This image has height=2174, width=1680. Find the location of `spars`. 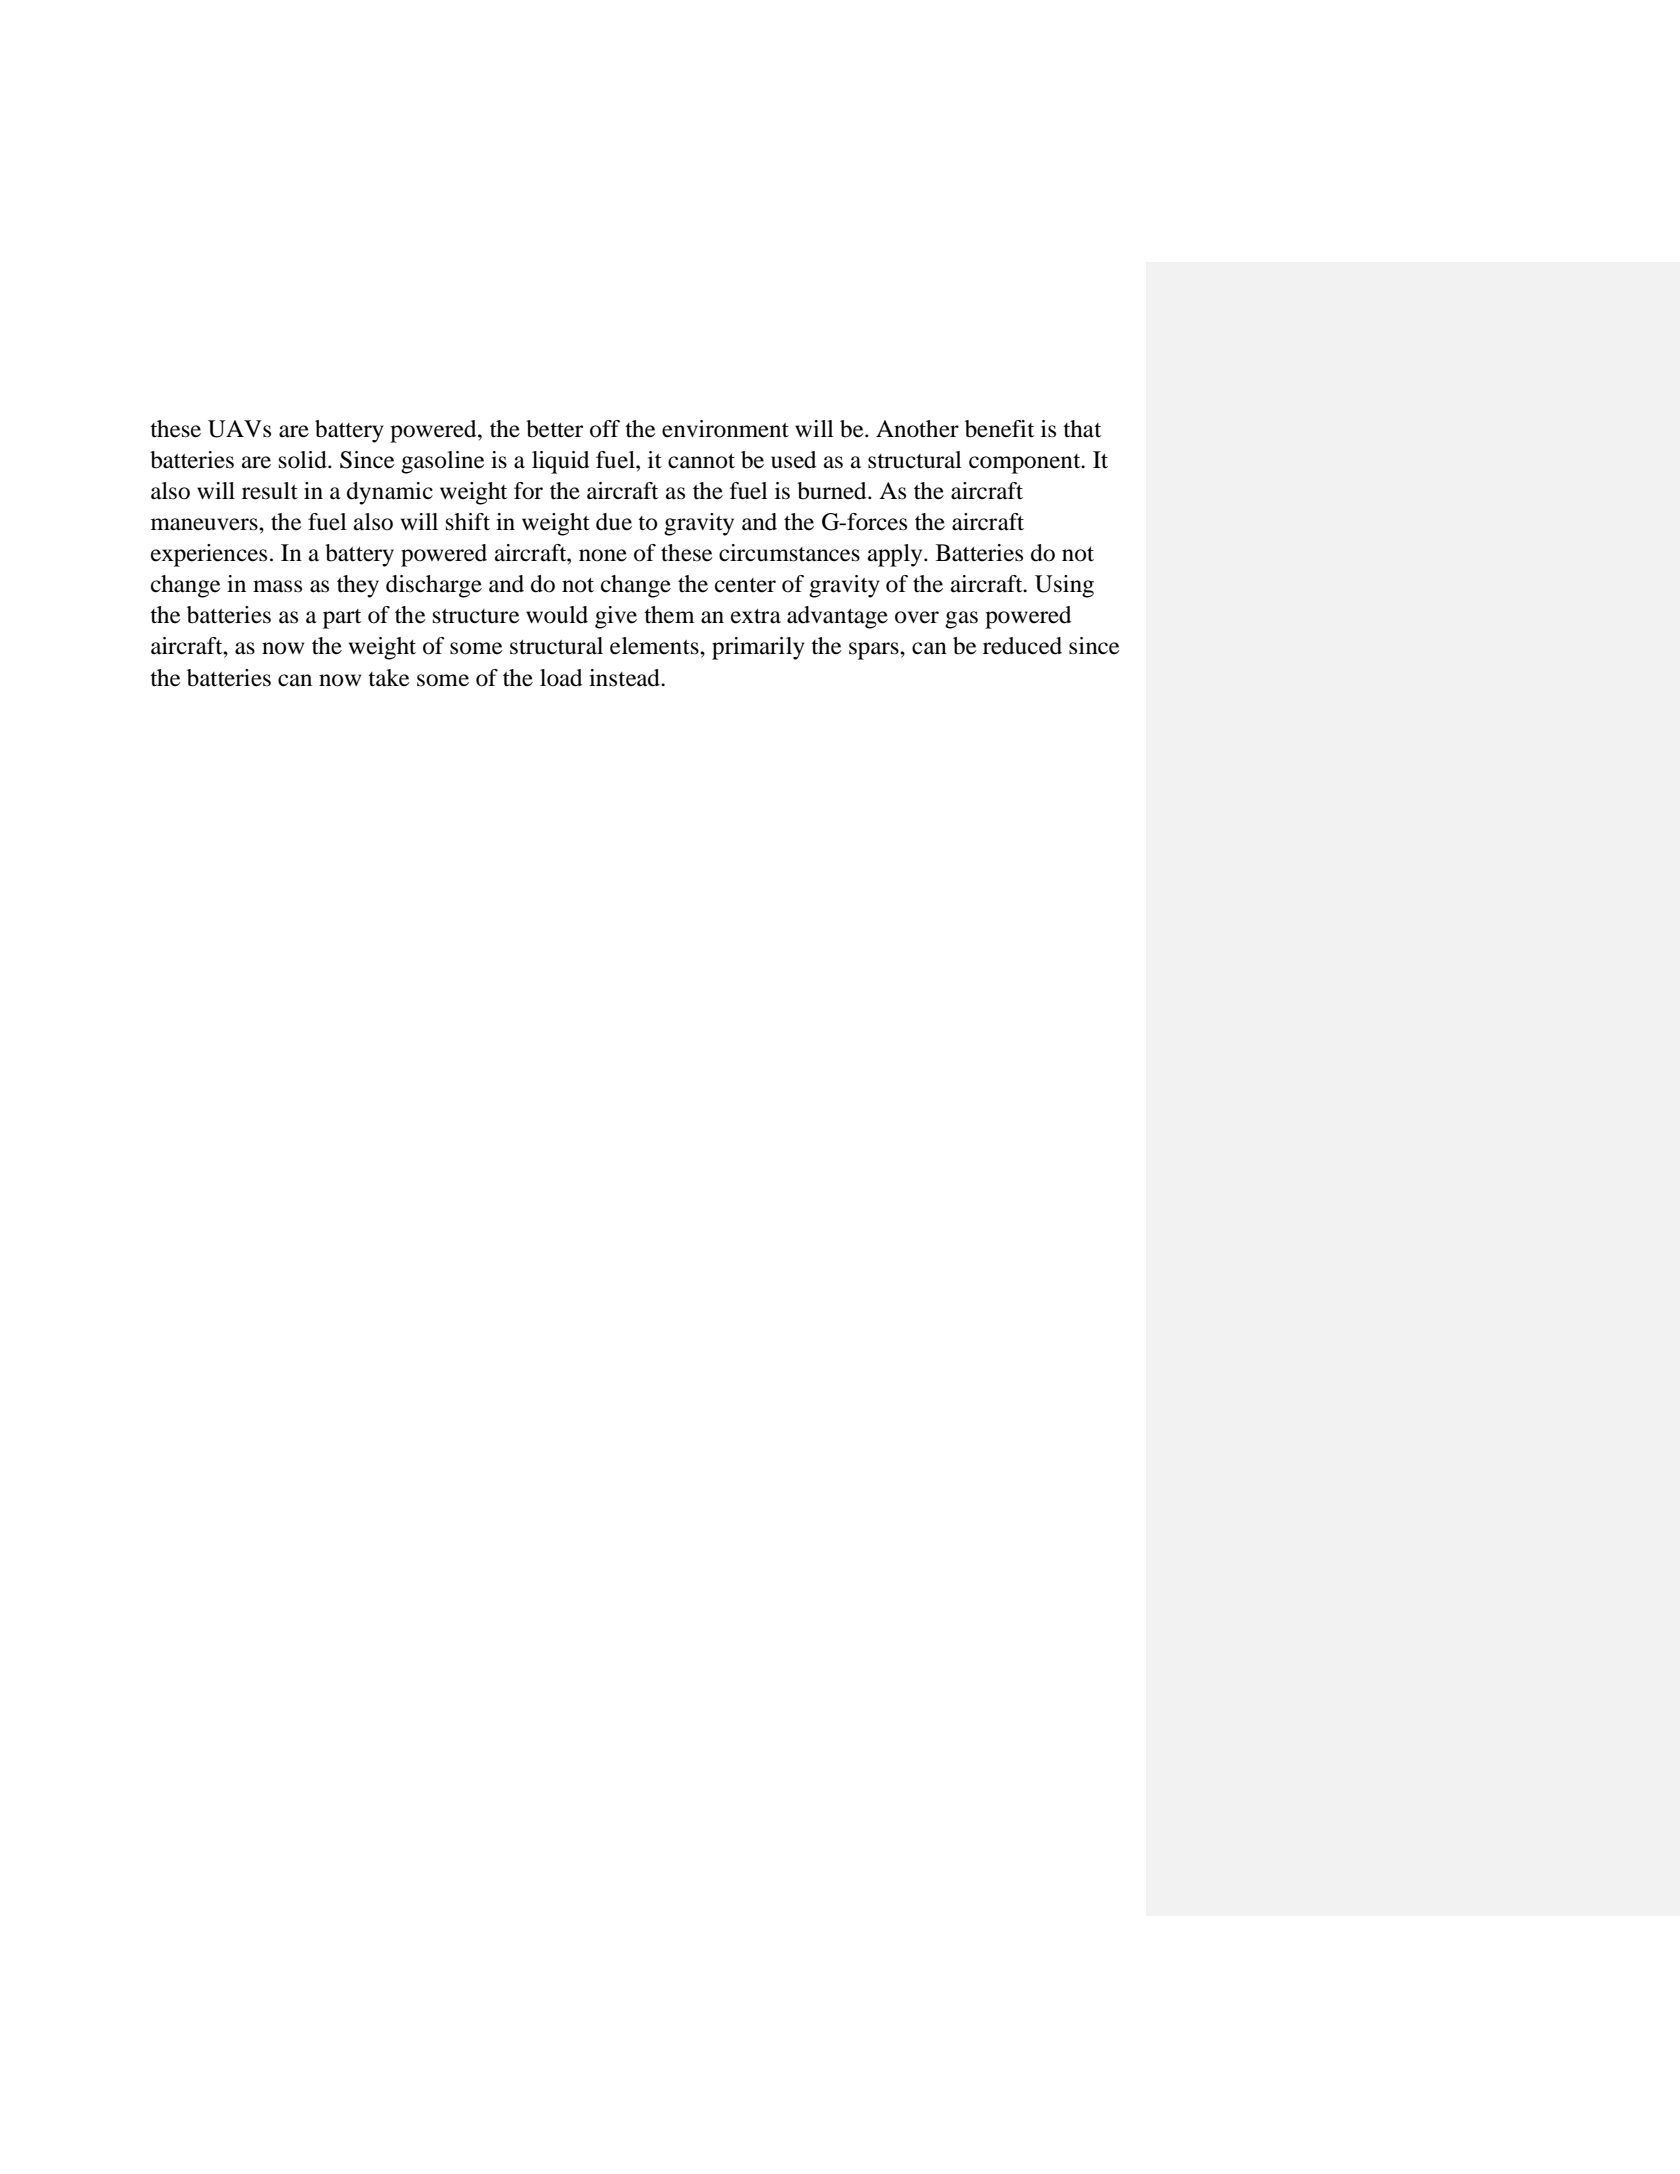

spars is located at coordinates (875, 651).
